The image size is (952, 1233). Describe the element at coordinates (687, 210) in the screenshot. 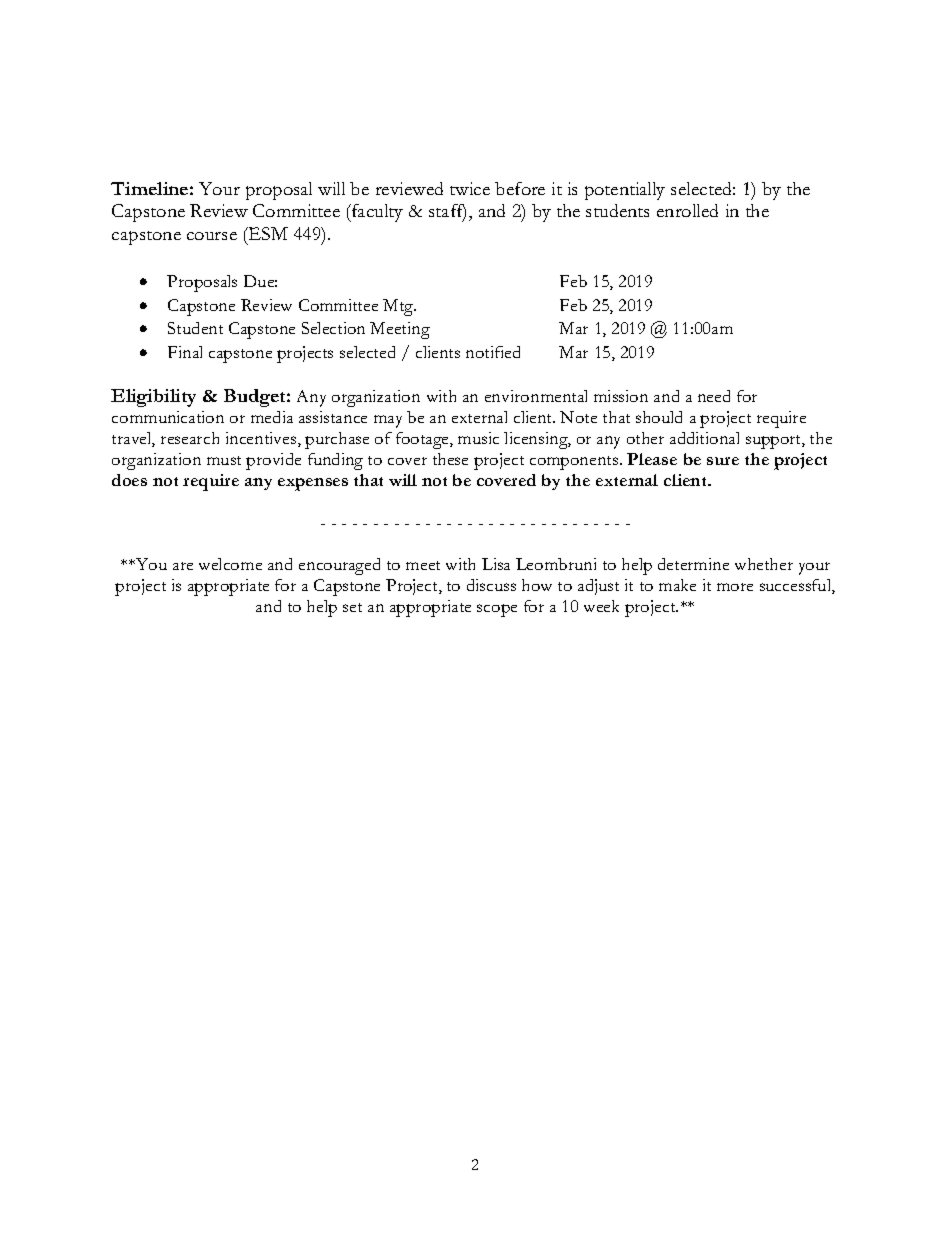

I see `enrolled` at that location.
